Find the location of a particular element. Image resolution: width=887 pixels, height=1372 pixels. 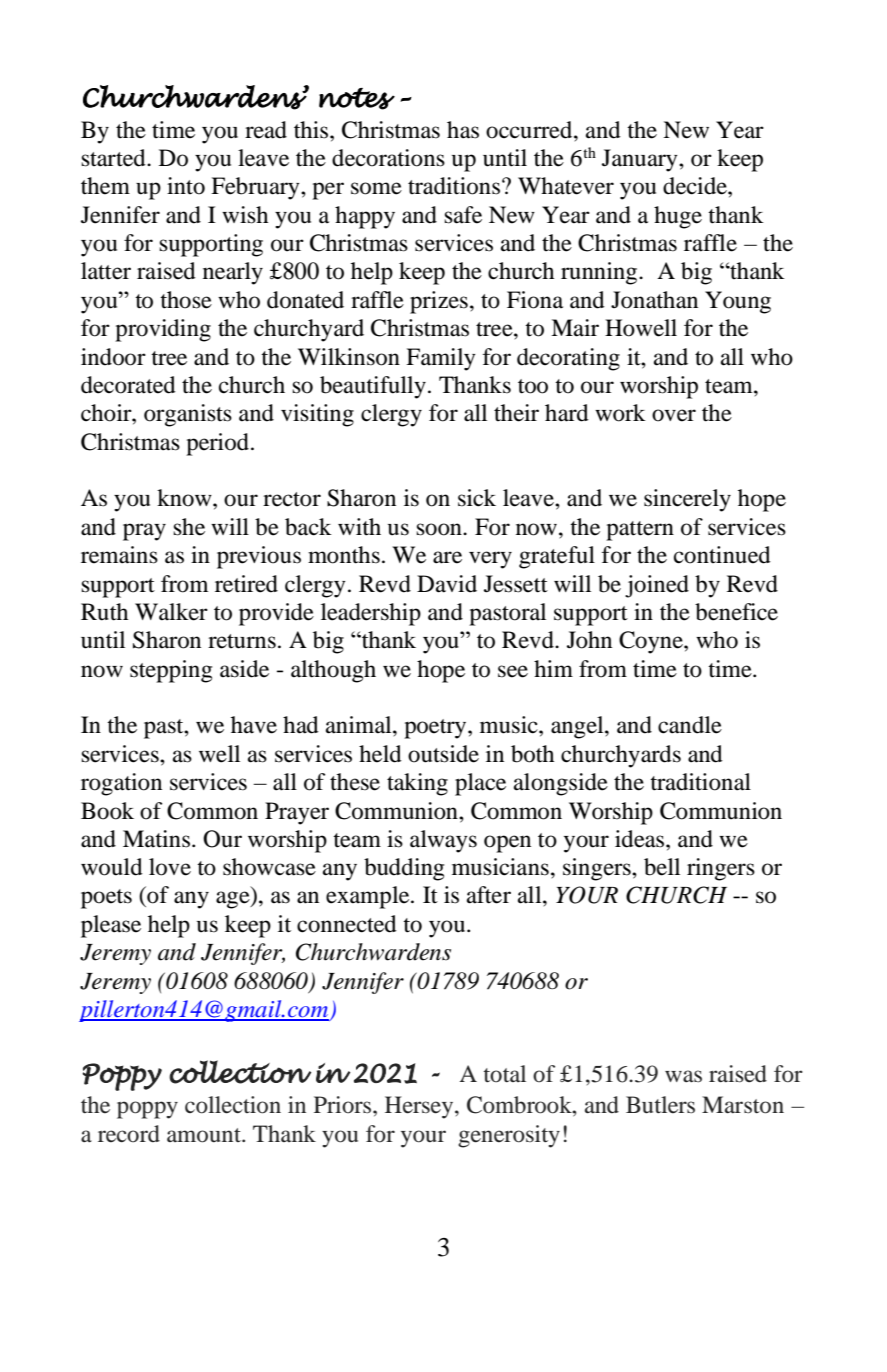

bell is located at coordinates (662, 867).
